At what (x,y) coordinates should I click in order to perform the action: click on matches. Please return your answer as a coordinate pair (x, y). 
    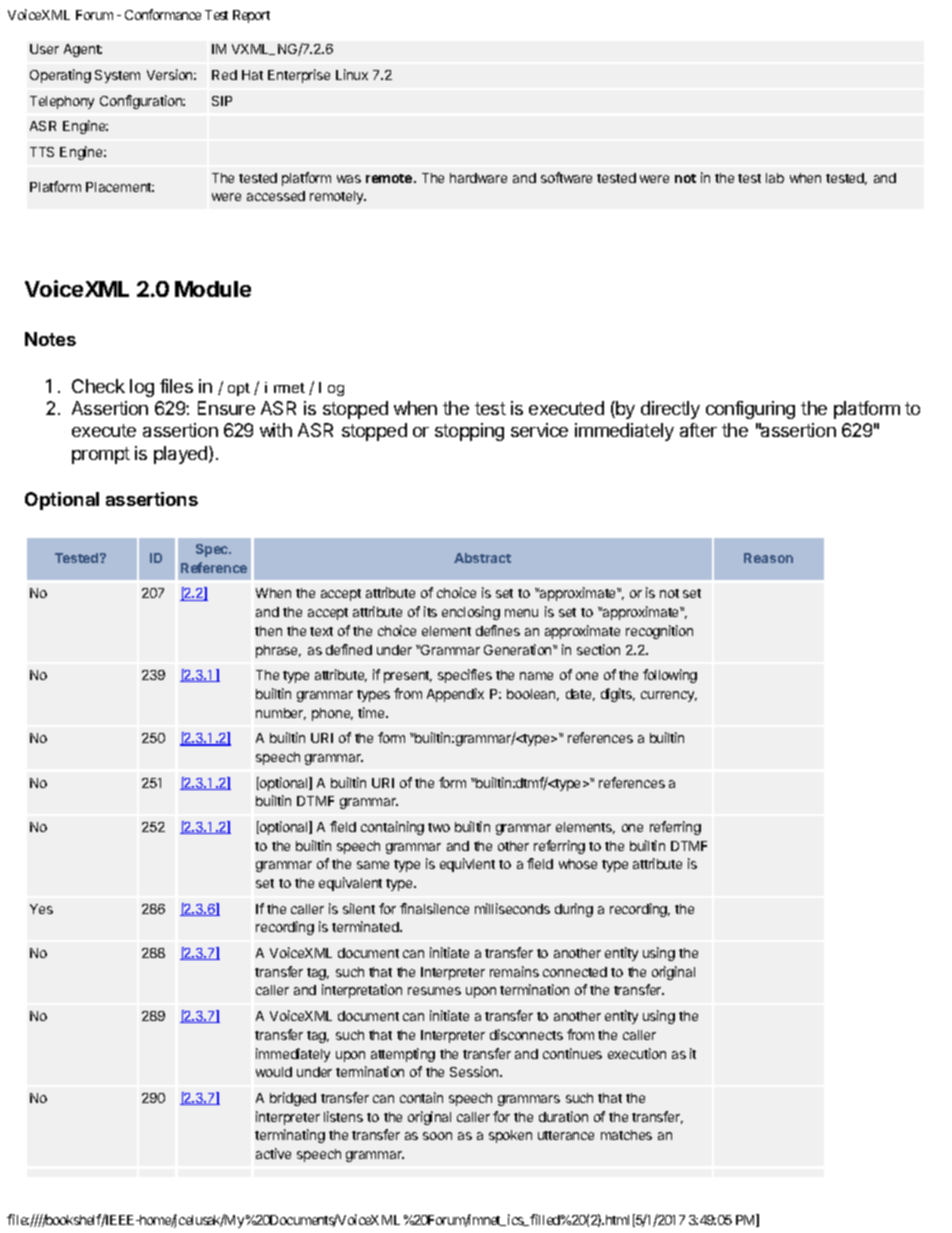
    Looking at the image, I should click on (626, 1135).
